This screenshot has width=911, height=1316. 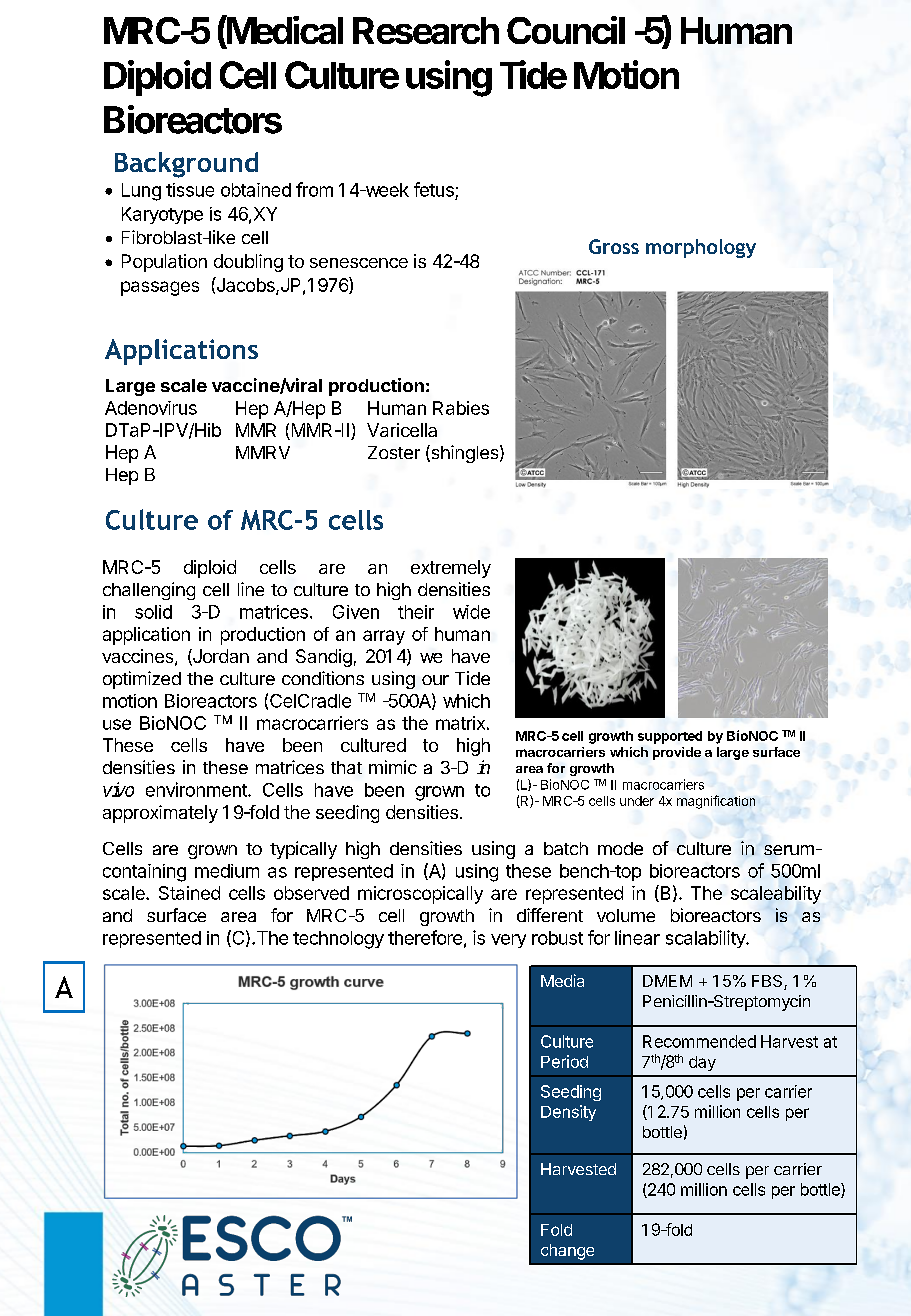 What do you see at coordinates (670, 737) in the screenshot?
I see `supported` at bounding box center [670, 737].
